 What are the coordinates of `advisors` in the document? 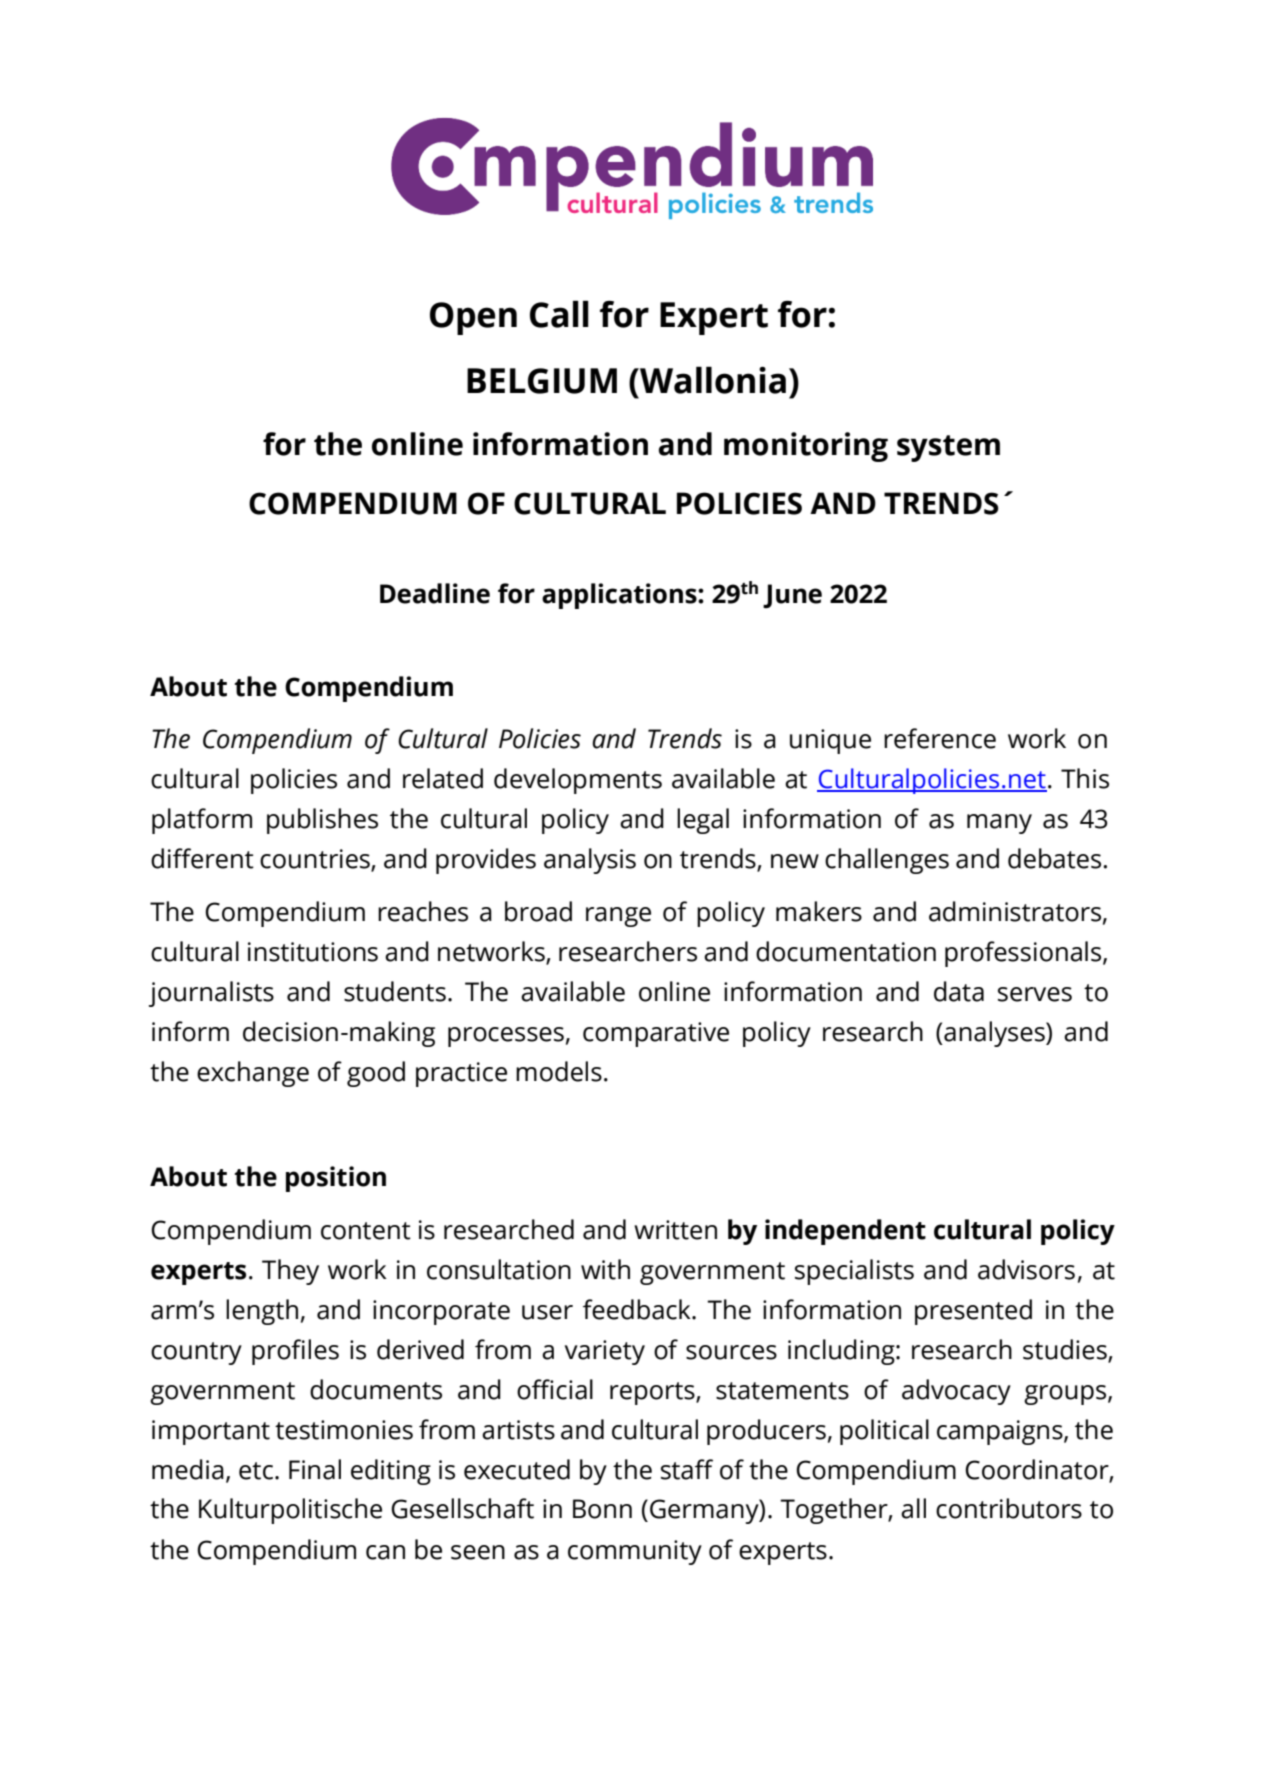 It's located at (1026, 1269).
